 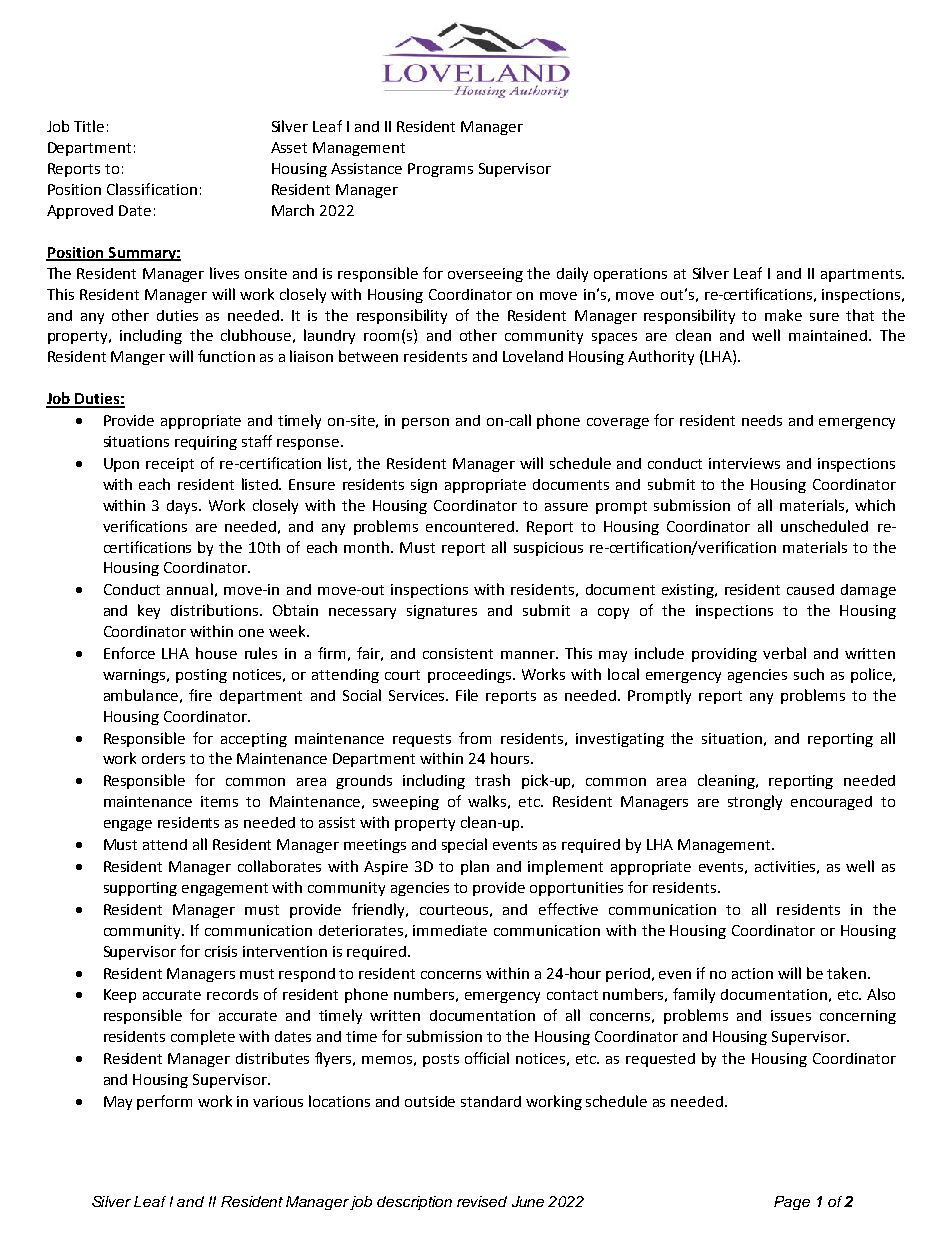 What do you see at coordinates (862, 275) in the screenshot?
I see `apartments` at bounding box center [862, 275].
